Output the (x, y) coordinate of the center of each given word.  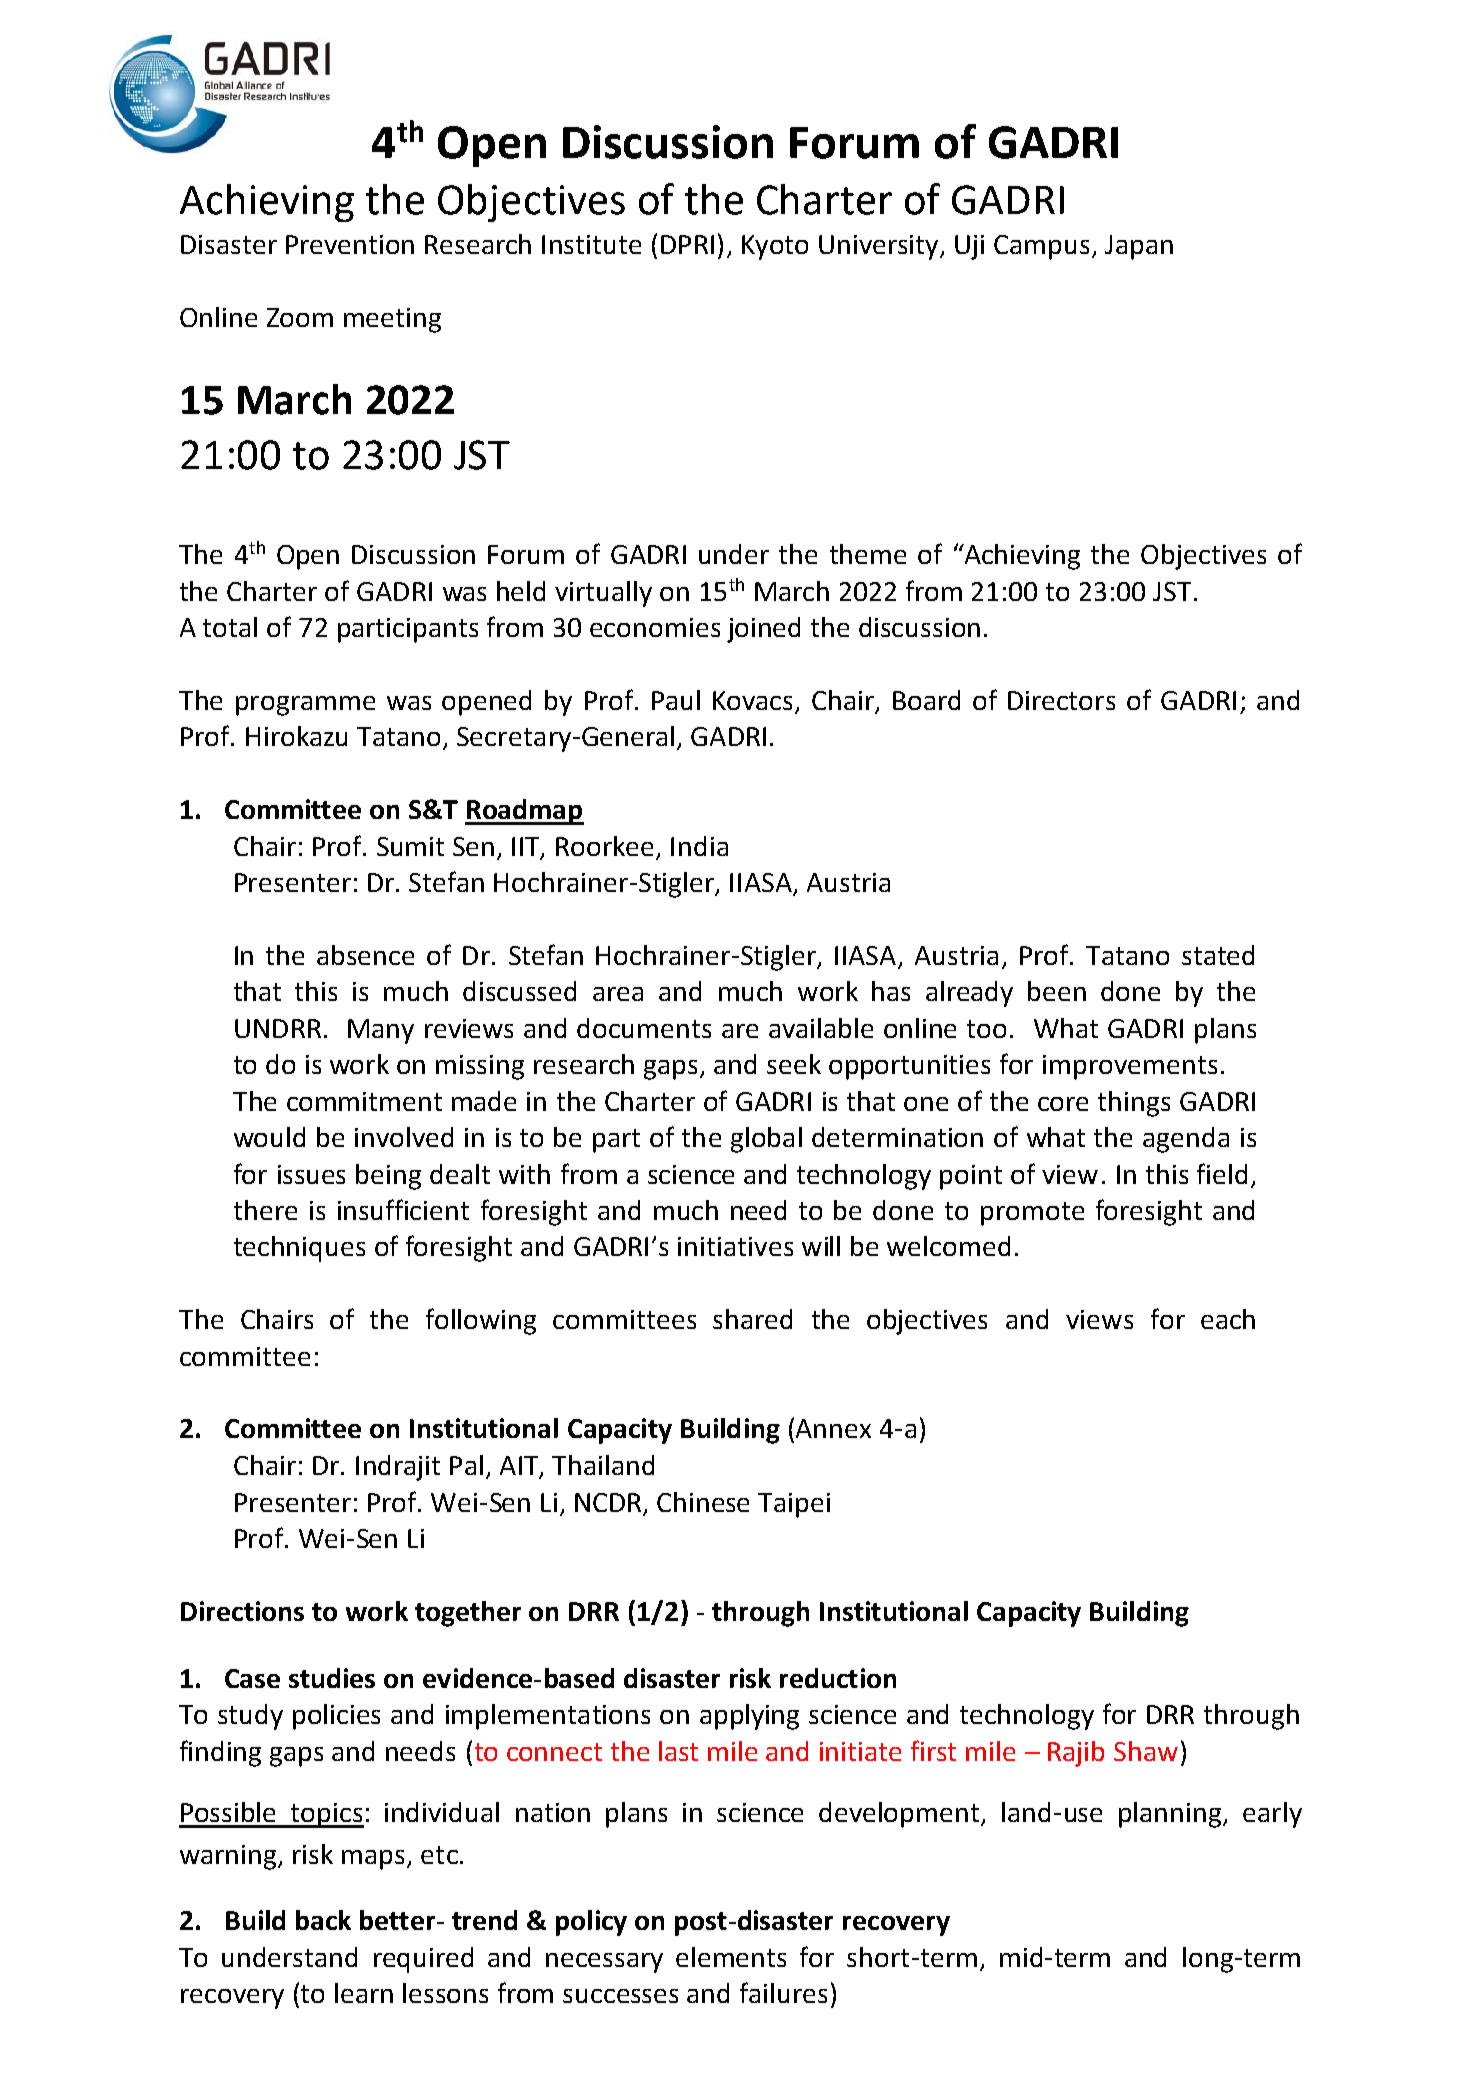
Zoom (300, 317)
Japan (1139, 247)
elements (731, 1957)
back (323, 1920)
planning (1171, 1815)
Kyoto (775, 247)
